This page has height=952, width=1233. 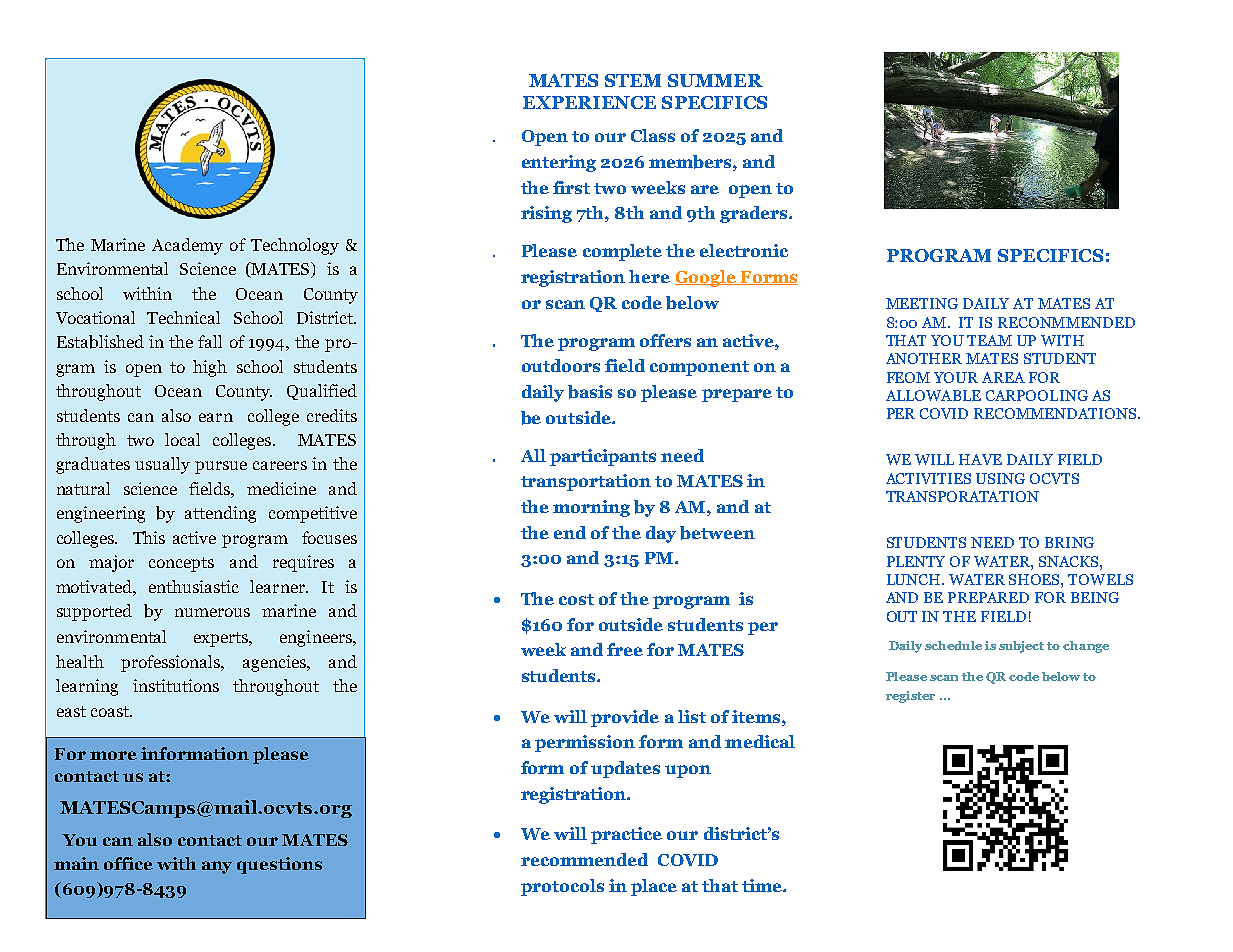 I want to click on Academy, so click(x=187, y=246).
